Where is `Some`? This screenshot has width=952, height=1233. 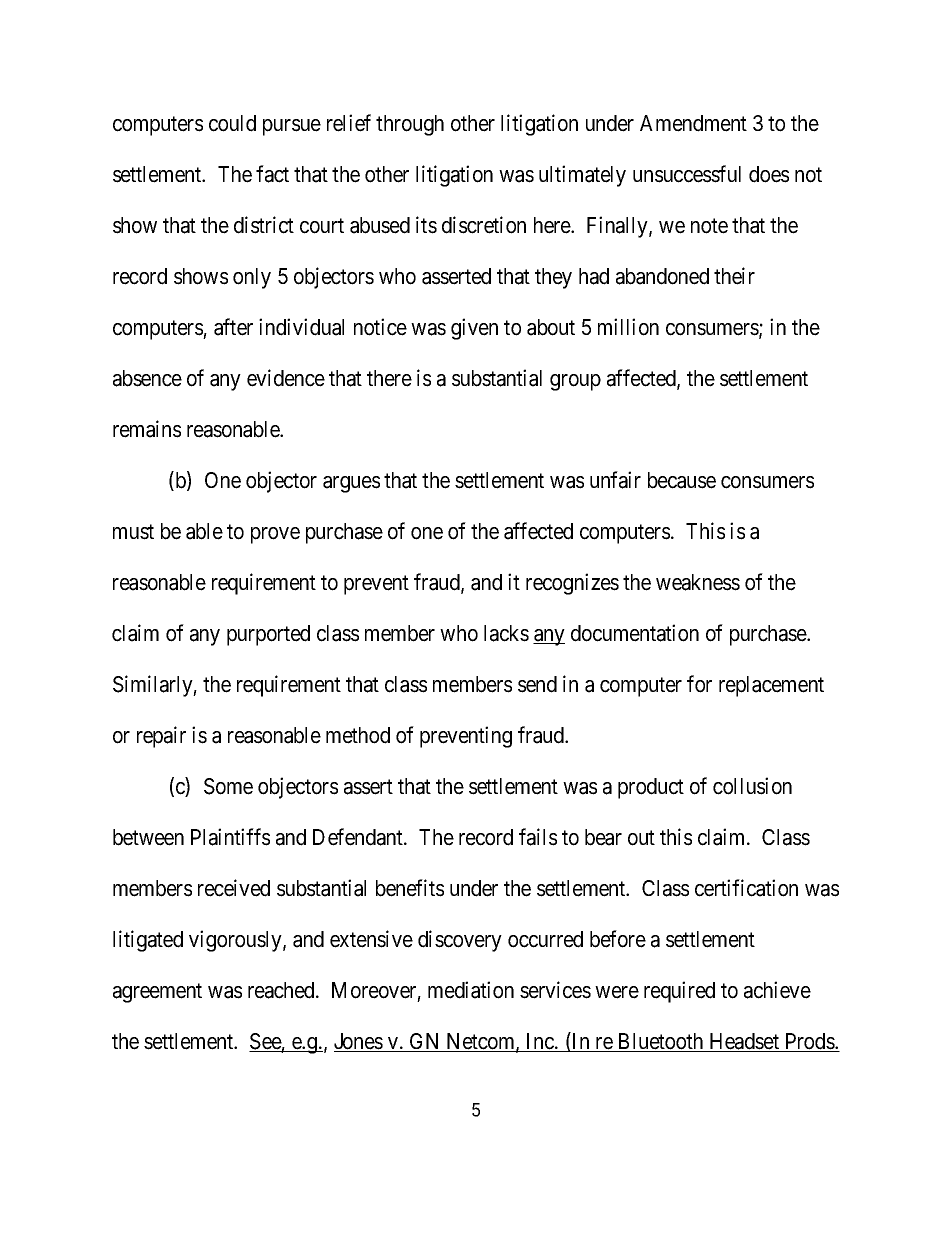 Some is located at coordinates (228, 786).
